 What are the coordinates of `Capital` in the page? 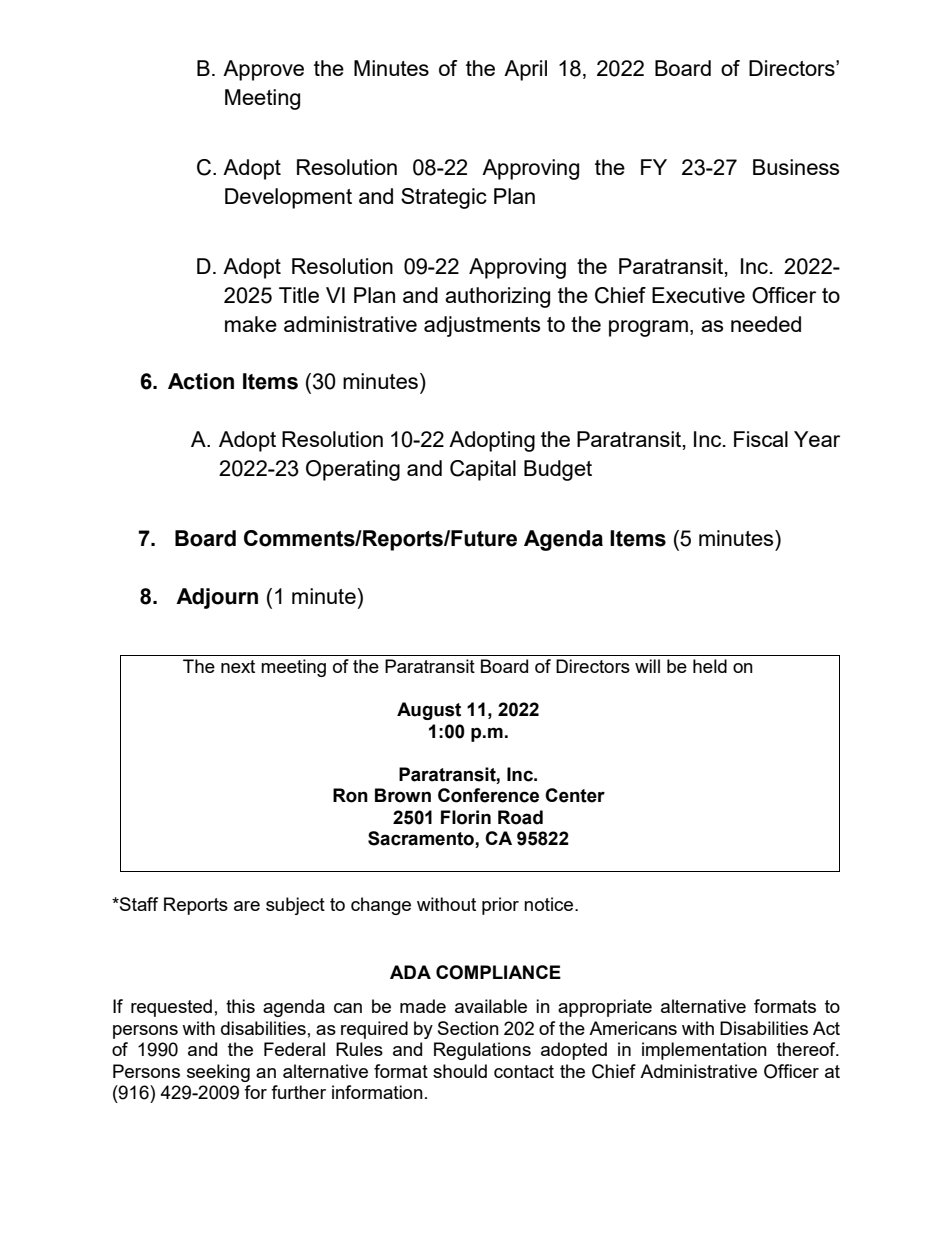 It's located at (483, 470).
